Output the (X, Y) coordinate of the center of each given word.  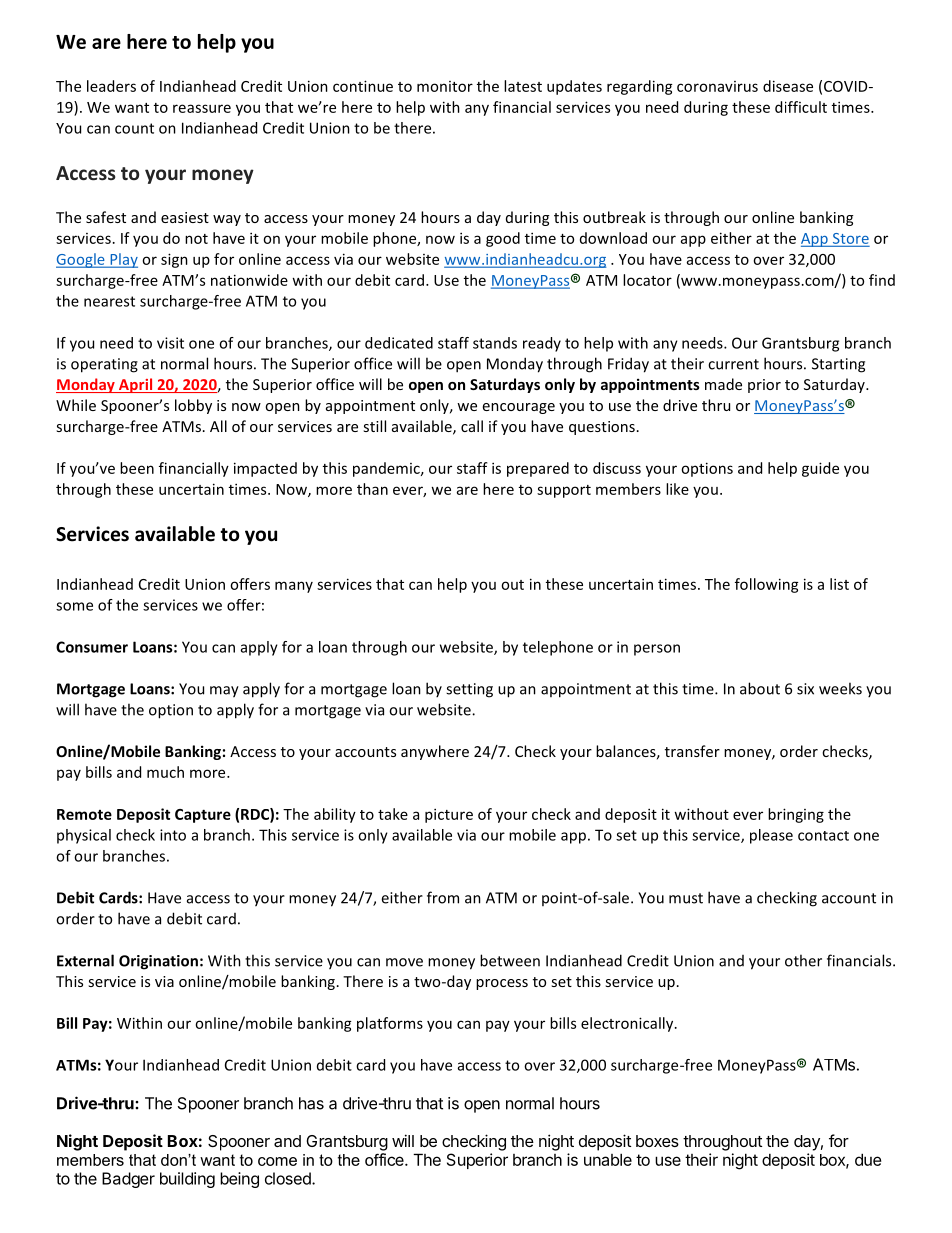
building (187, 1180)
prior (764, 386)
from (443, 897)
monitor (445, 86)
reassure (202, 108)
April (136, 385)
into (173, 835)
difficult (801, 107)
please (771, 836)
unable (608, 1159)
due (868, 1159)
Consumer (92, 647)
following (767, 585)
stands (495, 343)
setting (469, 690)
